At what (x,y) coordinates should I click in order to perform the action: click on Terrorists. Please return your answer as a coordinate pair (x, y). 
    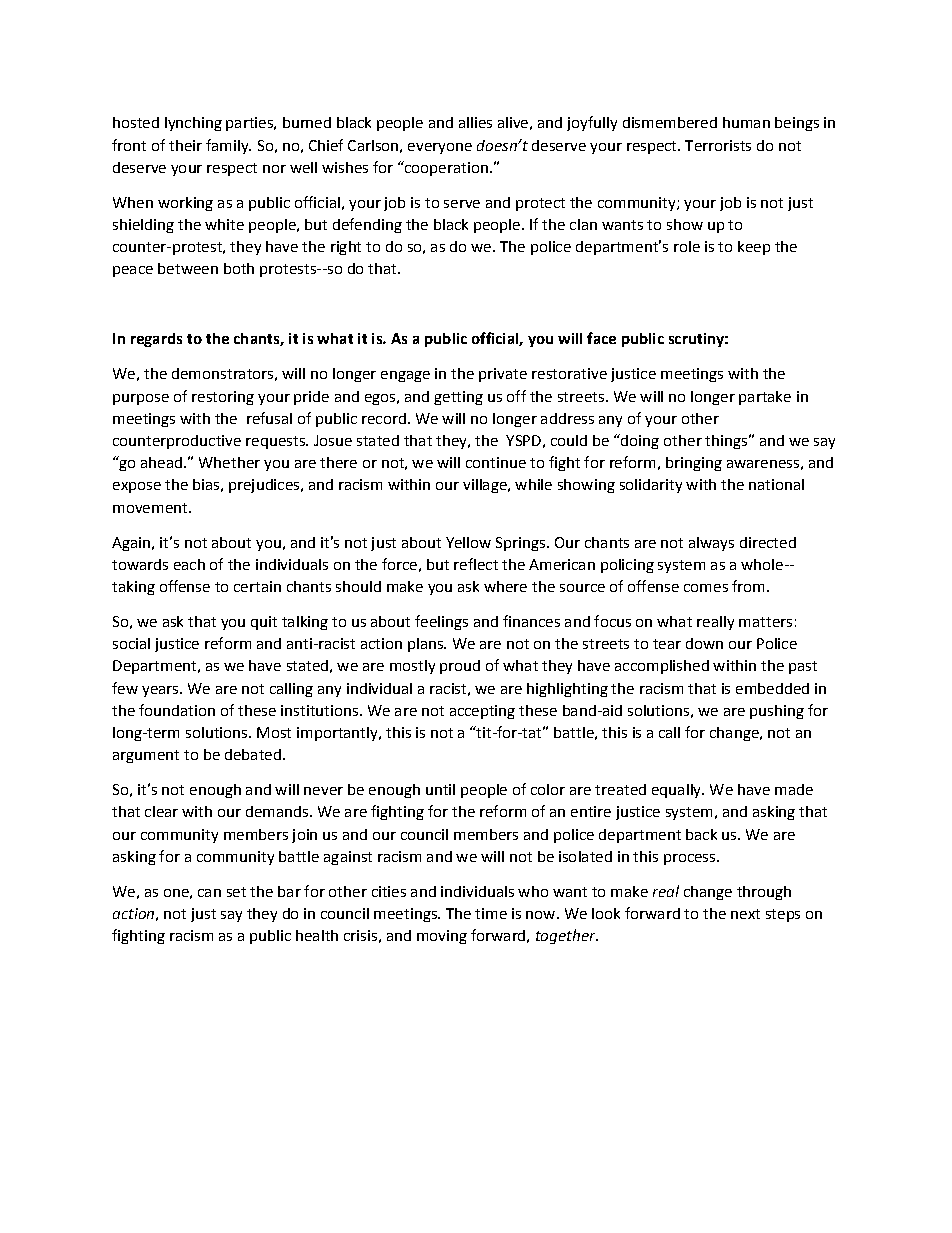
    Looking at the image, I should click on (718, 145).
